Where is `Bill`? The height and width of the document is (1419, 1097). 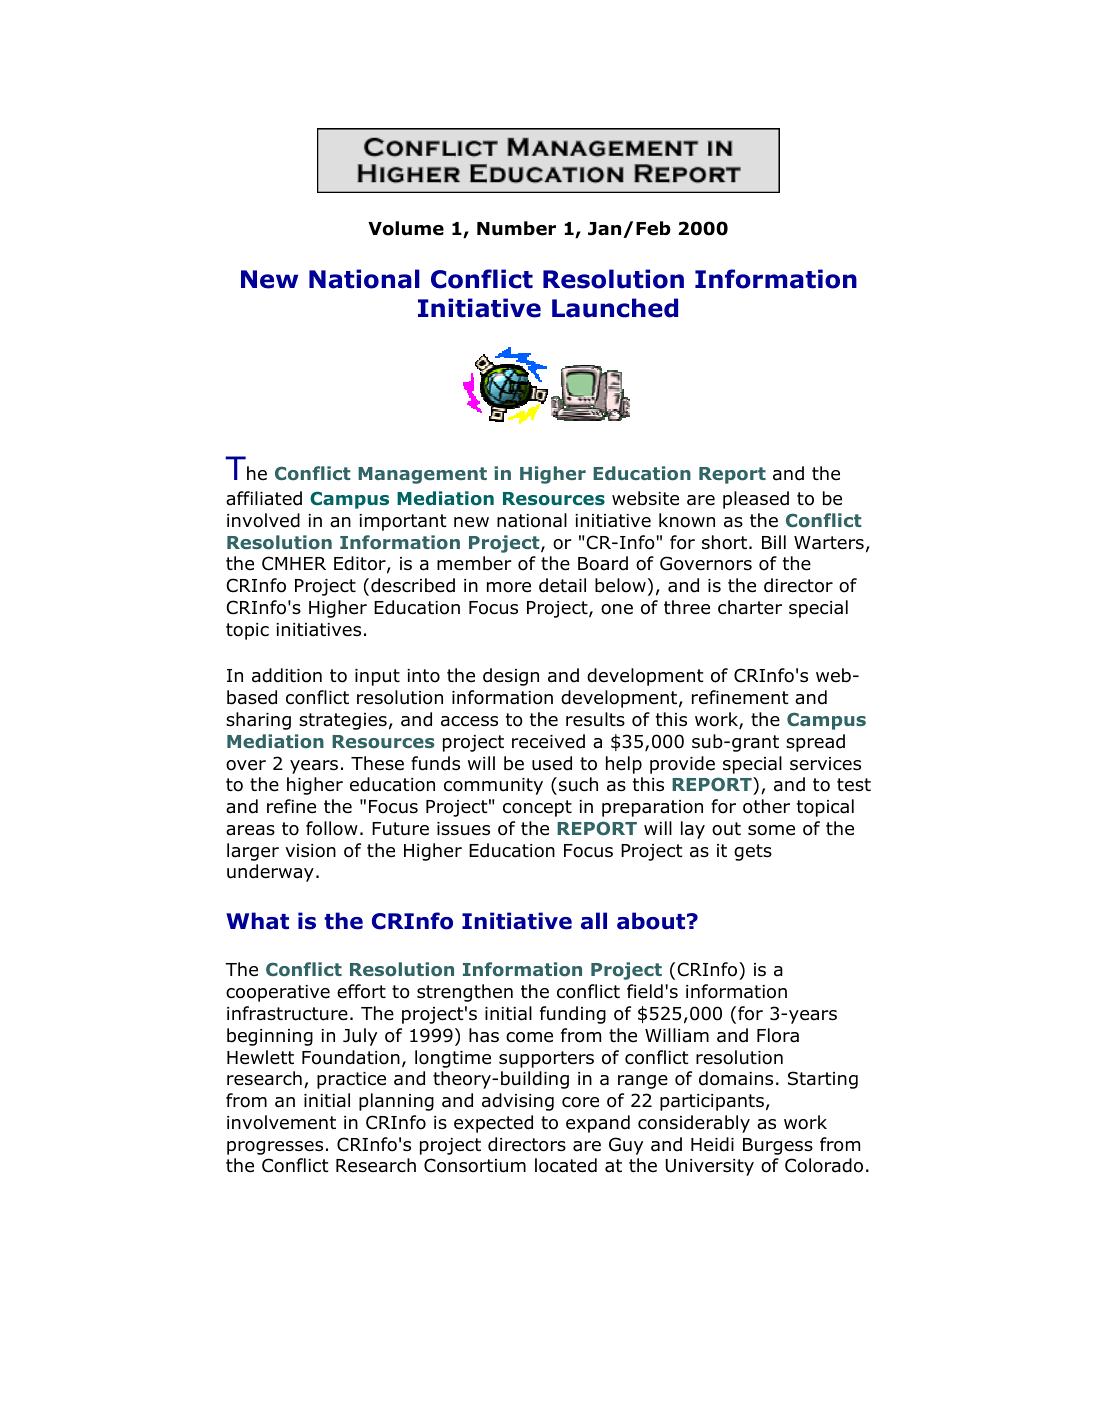
Bill is located at coordinates (774, 542).
